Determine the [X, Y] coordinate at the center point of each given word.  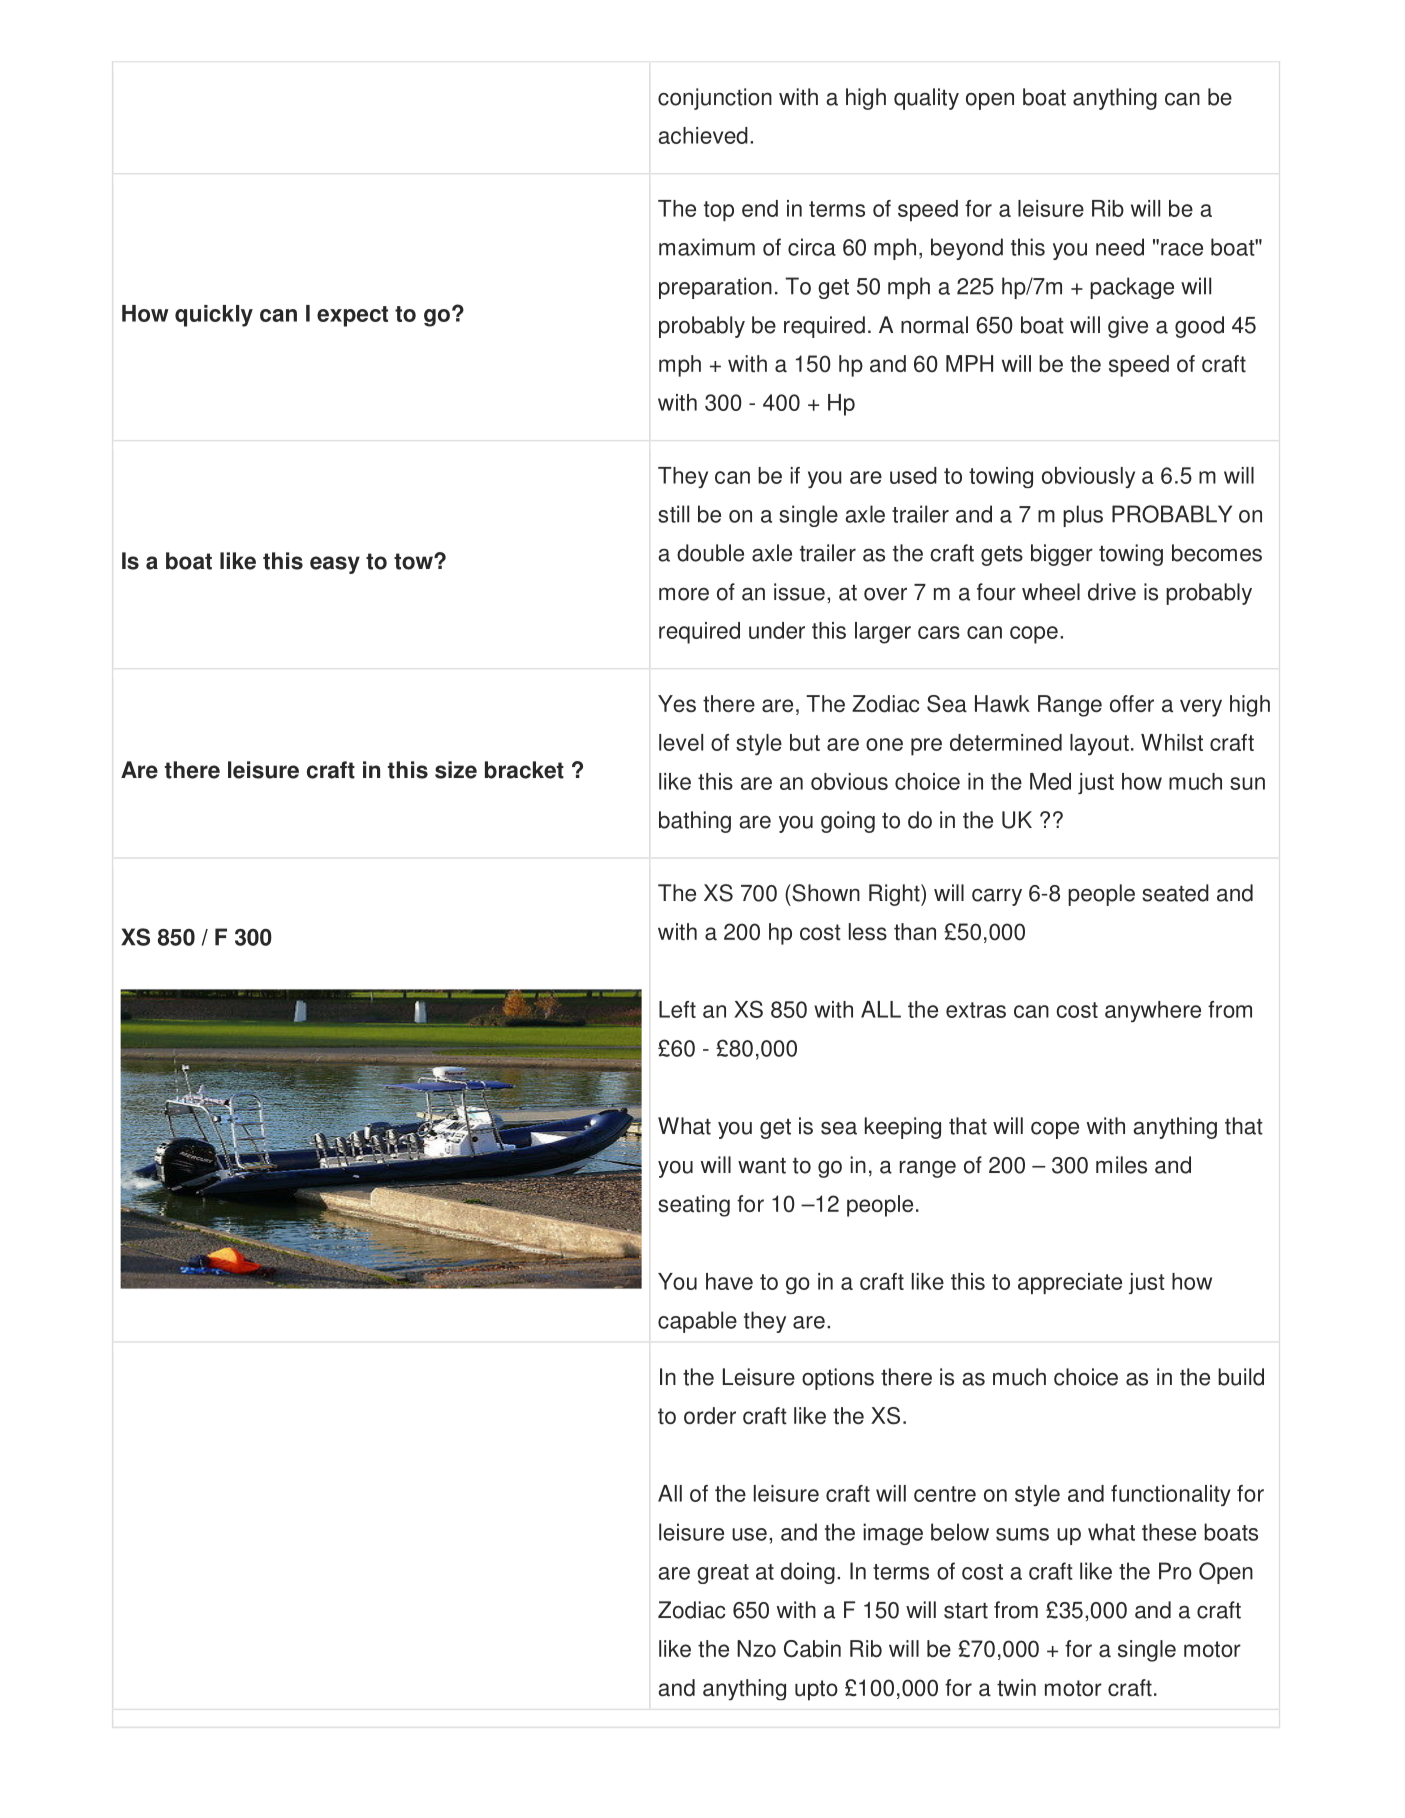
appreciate [1070, 1283]
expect [352, 316]
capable [697, 1322]
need [1120, 247]
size [456, 770]
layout [1099, 745]
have [729, 1281]
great [723, 1574]
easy [335, 565]
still [673, 514]
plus [1083, 516]
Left [677, 1009]
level [681, 742]
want [762, 1166]
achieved [703, 135]
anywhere [1153, 1011]
